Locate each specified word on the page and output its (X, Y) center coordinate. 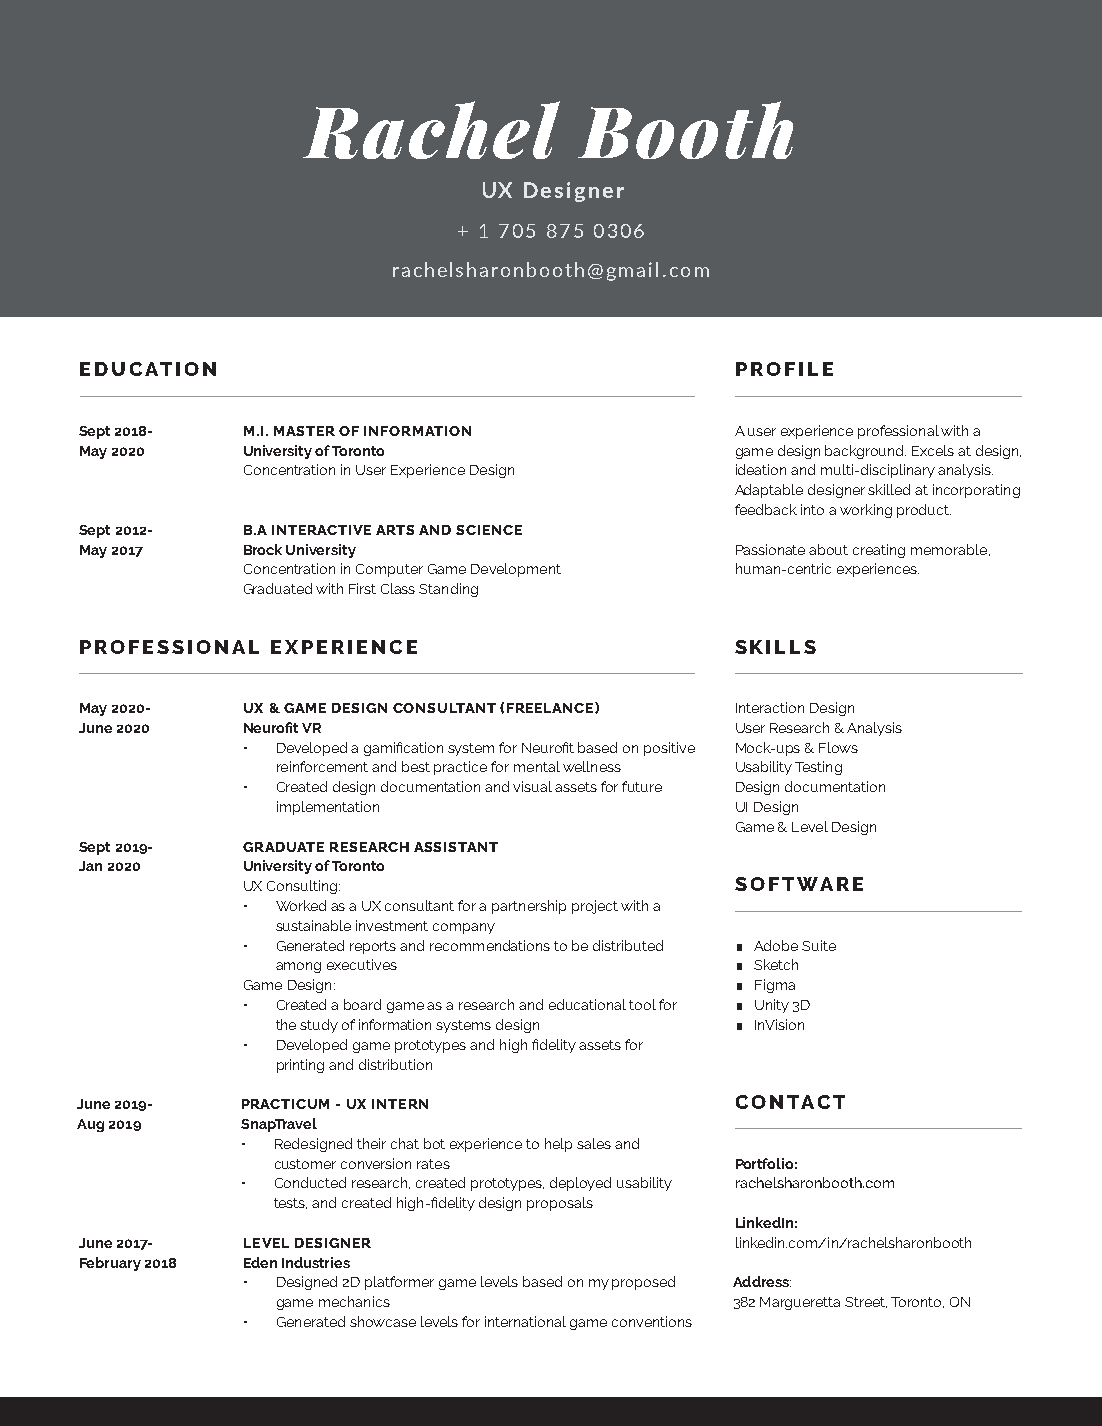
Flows (838, 747)
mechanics (354, 1301)
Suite (819, 945)
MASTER (304, 431)
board (362, 1004)
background (865, 452)
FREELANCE (551, 707)
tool (642, 1004)
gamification (403, 749)
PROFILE (784, 369)
